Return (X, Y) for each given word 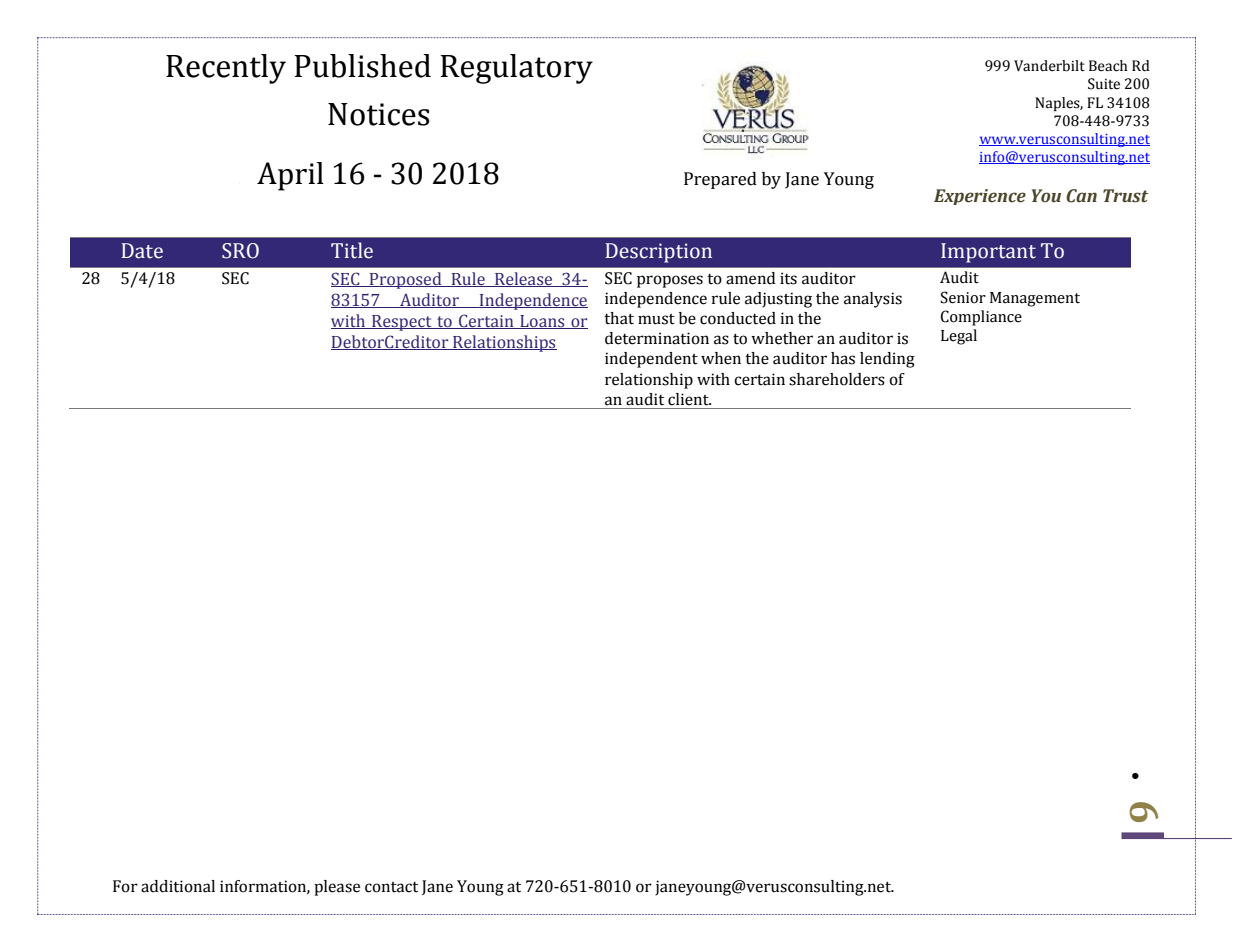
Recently (226, 69)
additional (178, 886)
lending (887, 360)
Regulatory (517, 69)
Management (1035, 299)
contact (391, 887)
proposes (670, 281)
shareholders (837, 379)
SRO (240, 251)
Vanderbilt (1049, 66)
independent (651, 360)
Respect (402, 323)
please (337, 888)
